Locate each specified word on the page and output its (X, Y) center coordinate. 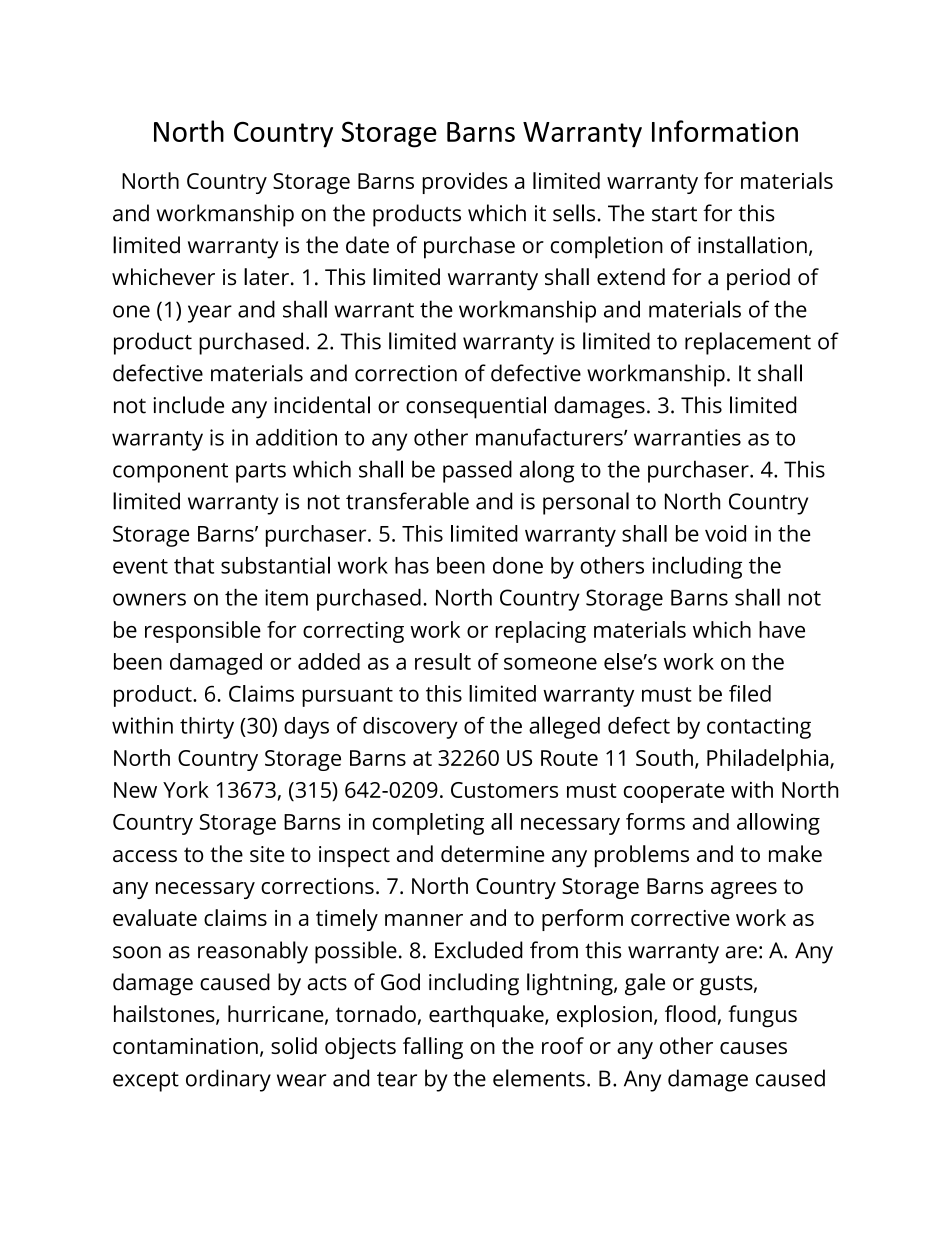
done (518, 565)
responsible (203, 632)
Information (725, 131)
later (266, 276)
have (782, 629)
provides (465, 183)
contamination (185, 1046)
